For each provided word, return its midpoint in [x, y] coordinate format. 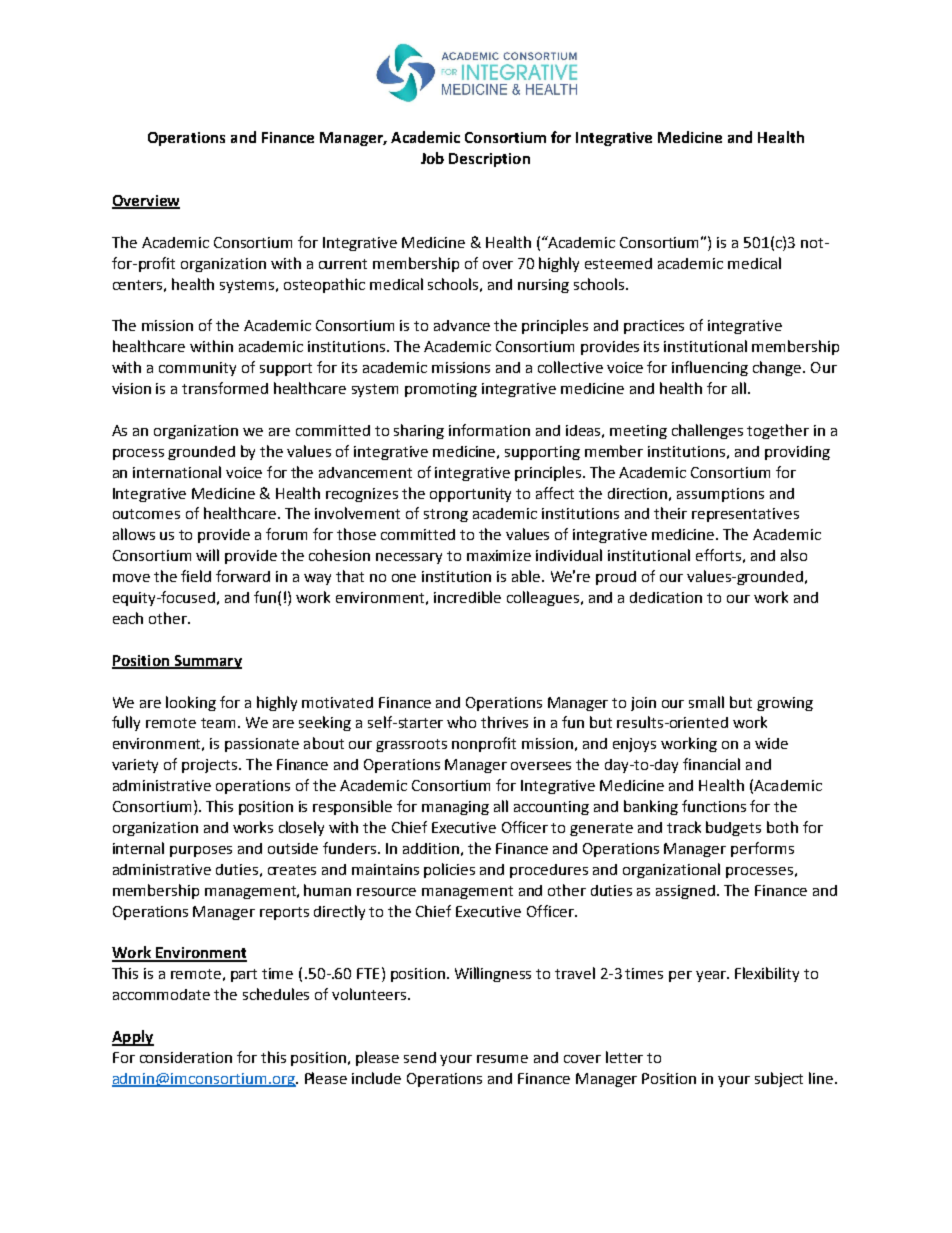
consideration [186, 1057]
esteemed [618, 263]
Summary [207, 662]
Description [489, 160]
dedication [666, 597]
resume [502, 1059]
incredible [467, 597]
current [343, 264]
